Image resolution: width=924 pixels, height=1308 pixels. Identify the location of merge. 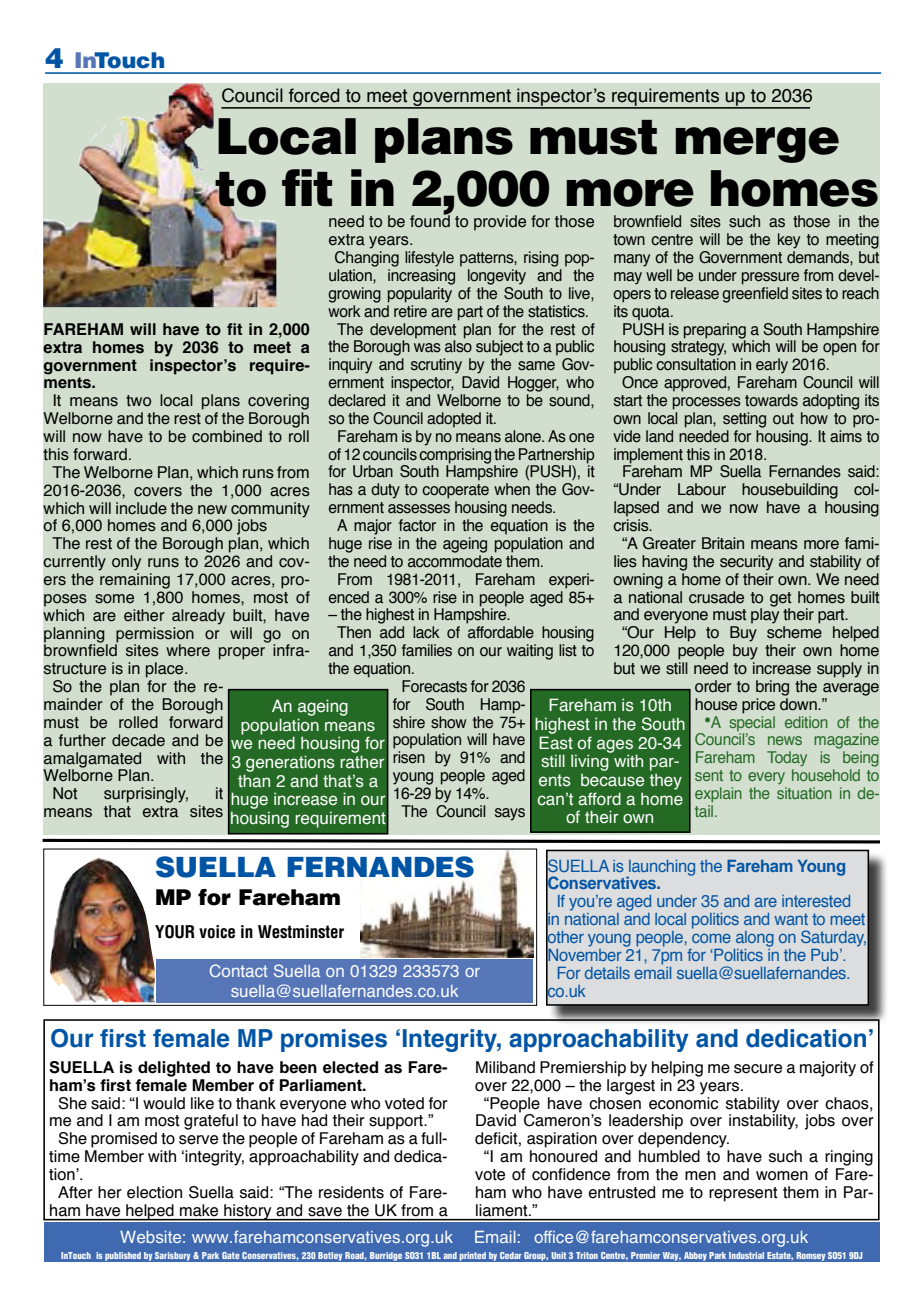
(757, 145).
